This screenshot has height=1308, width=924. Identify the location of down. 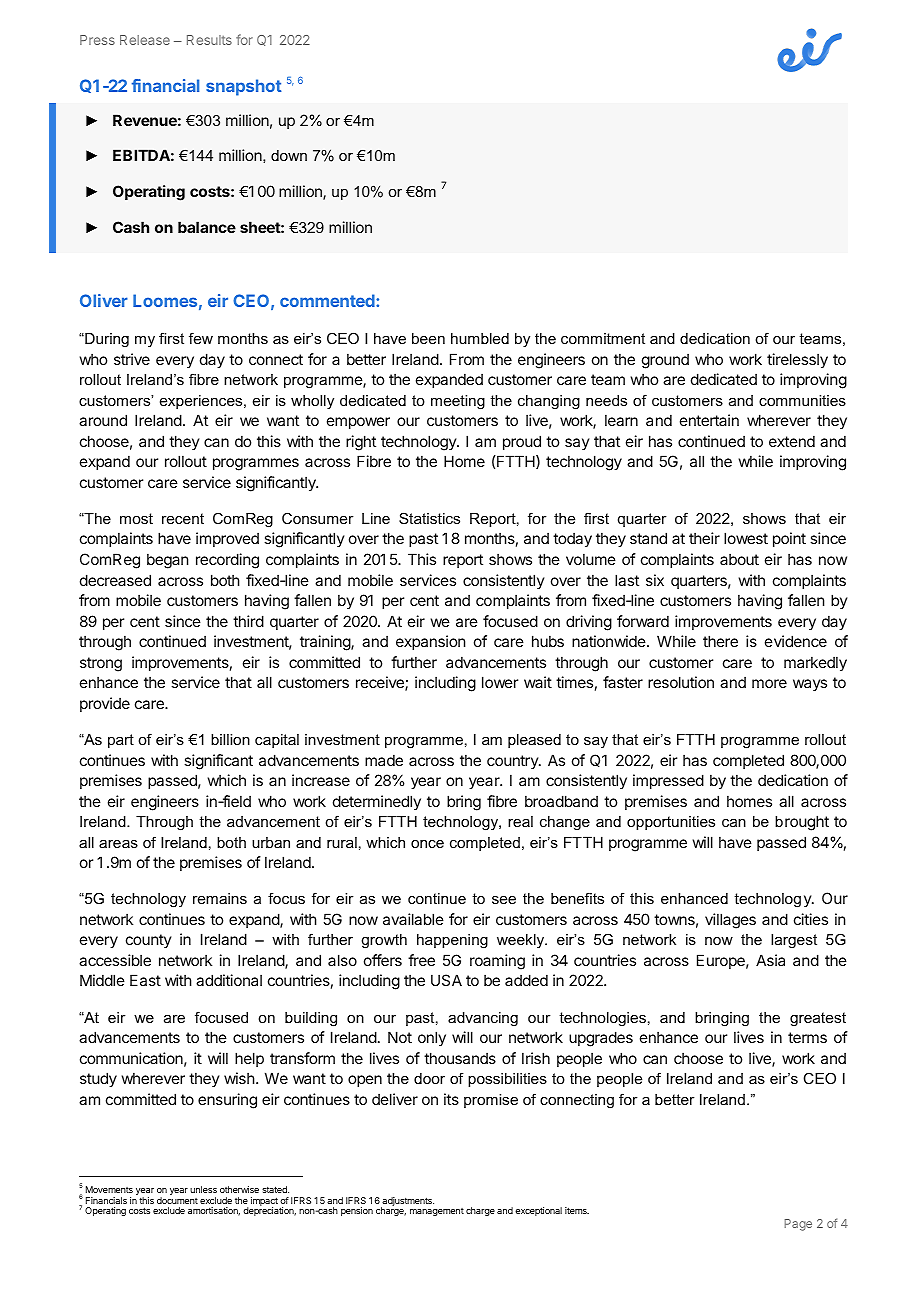
(289, 155).
